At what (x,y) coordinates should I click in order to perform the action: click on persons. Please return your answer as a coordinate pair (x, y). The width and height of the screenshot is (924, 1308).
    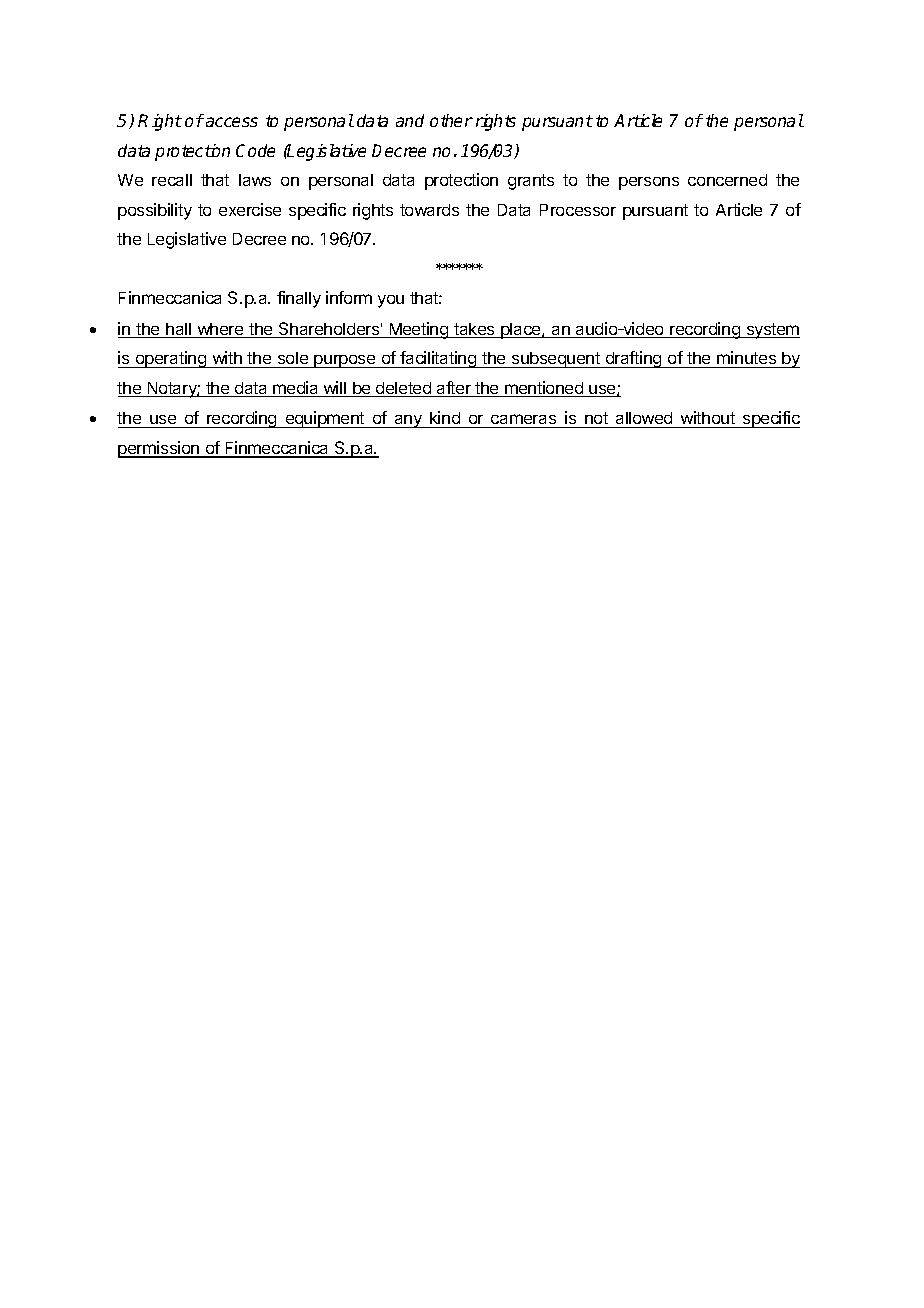
    Looking at the image, I should click on (649, 183).
